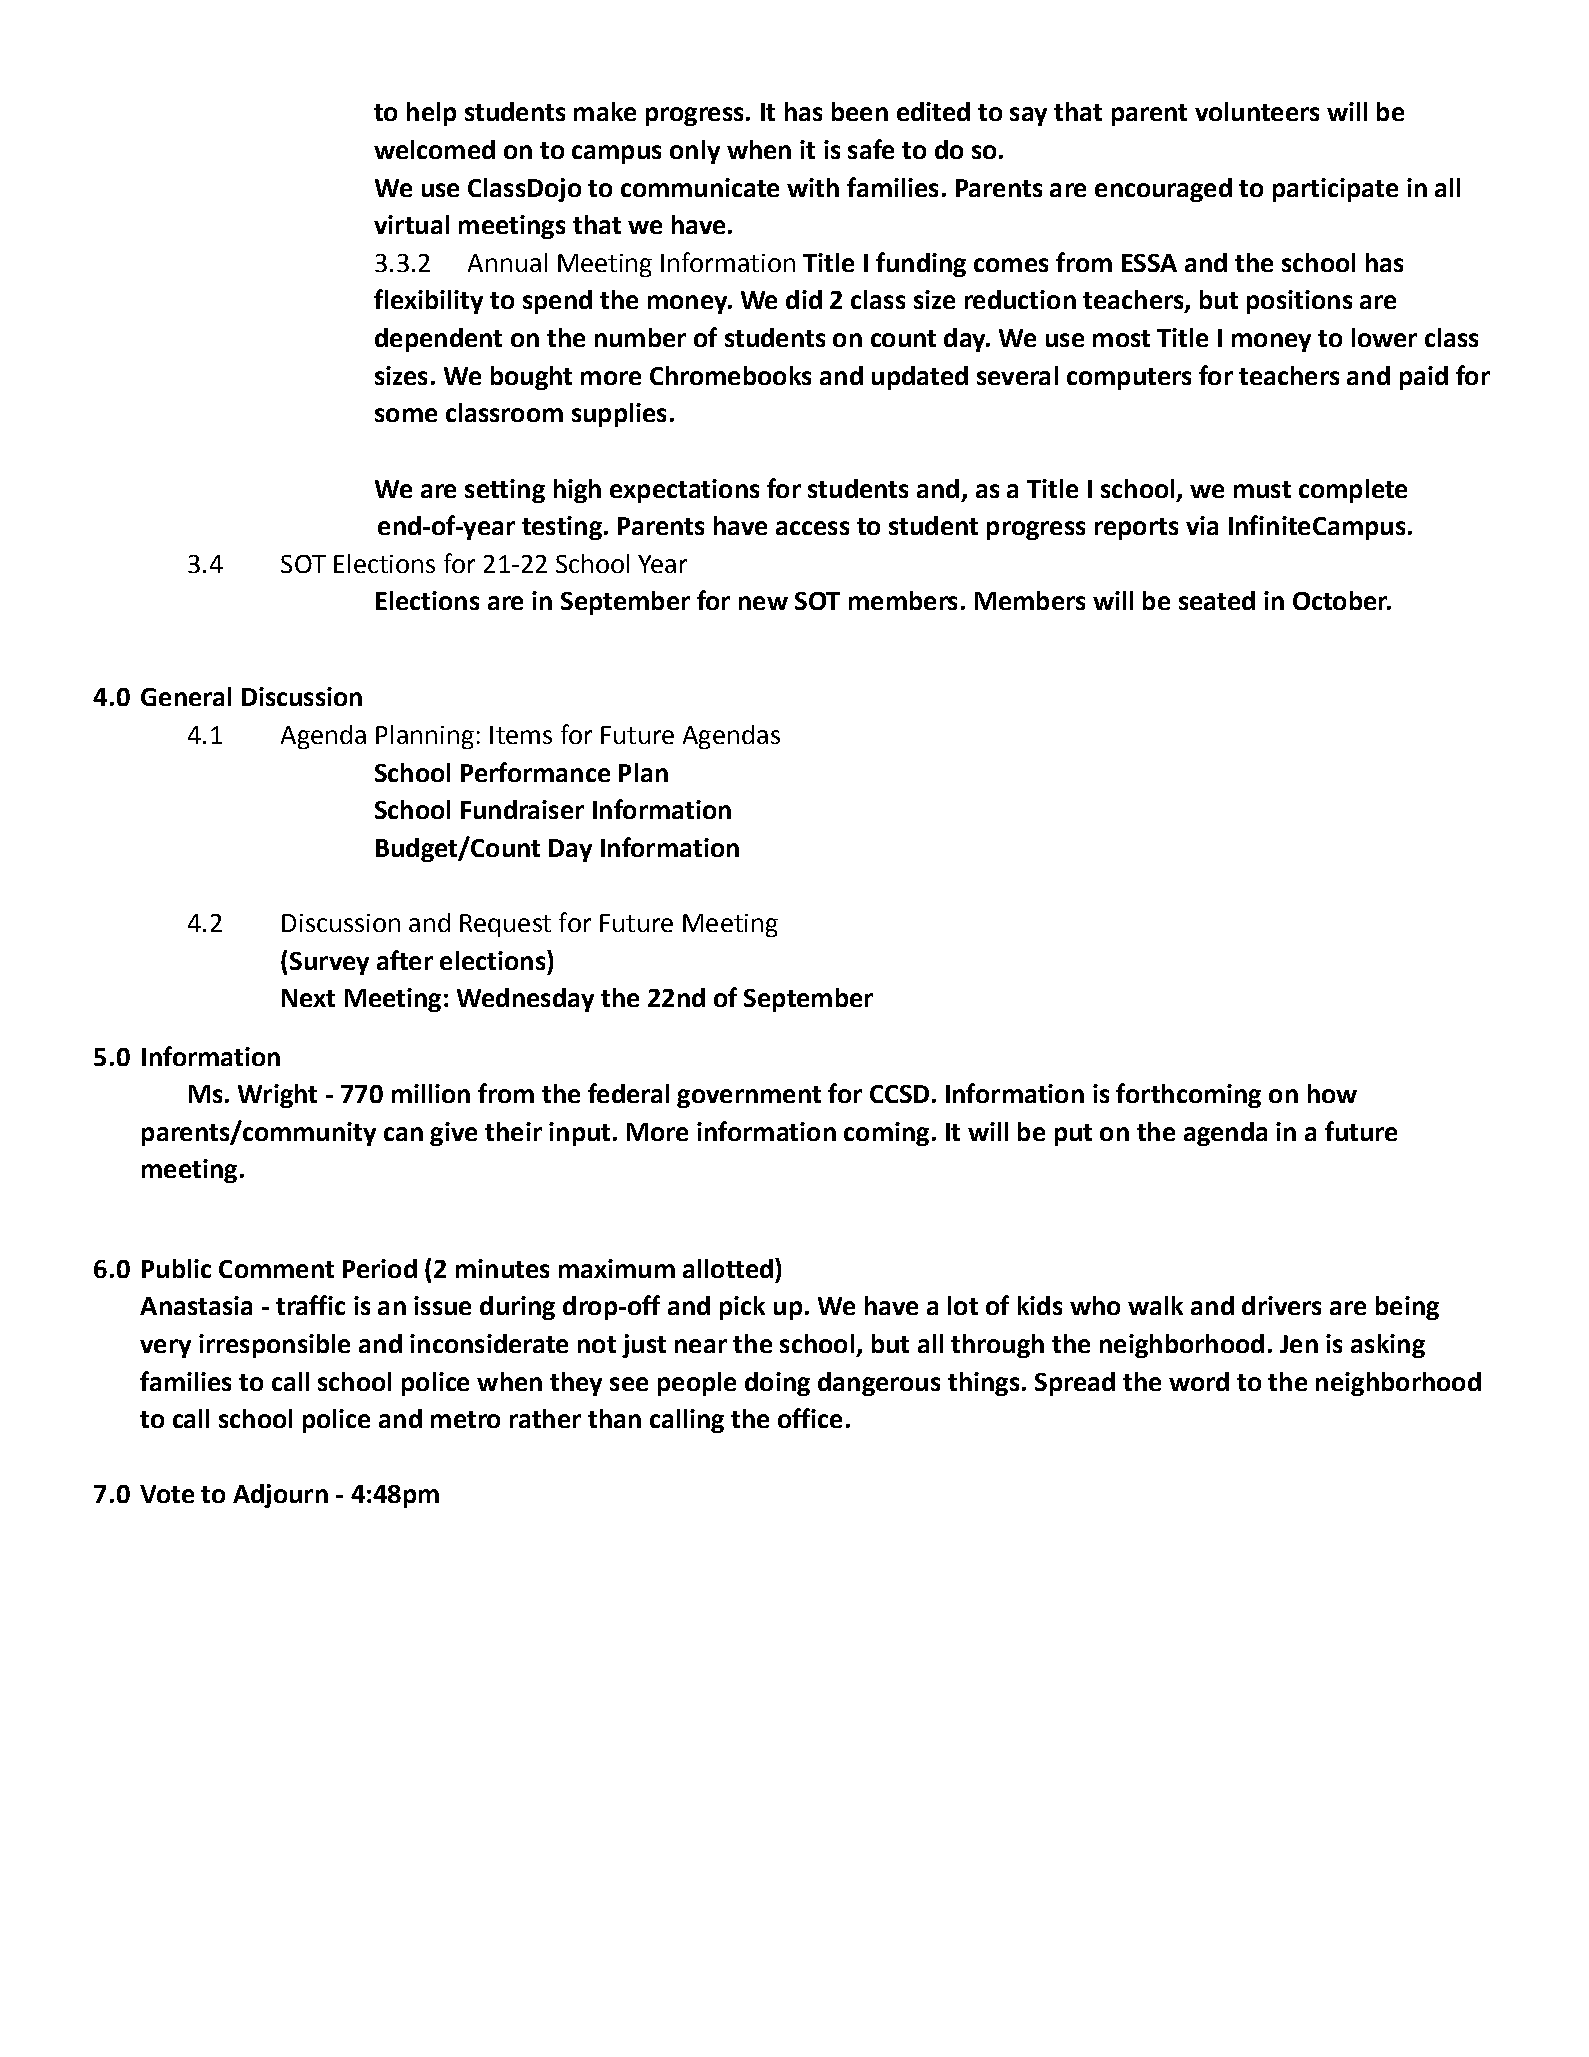  Describe the element at coordinates (1332, 1093) in the image. I see `how` at that location.
